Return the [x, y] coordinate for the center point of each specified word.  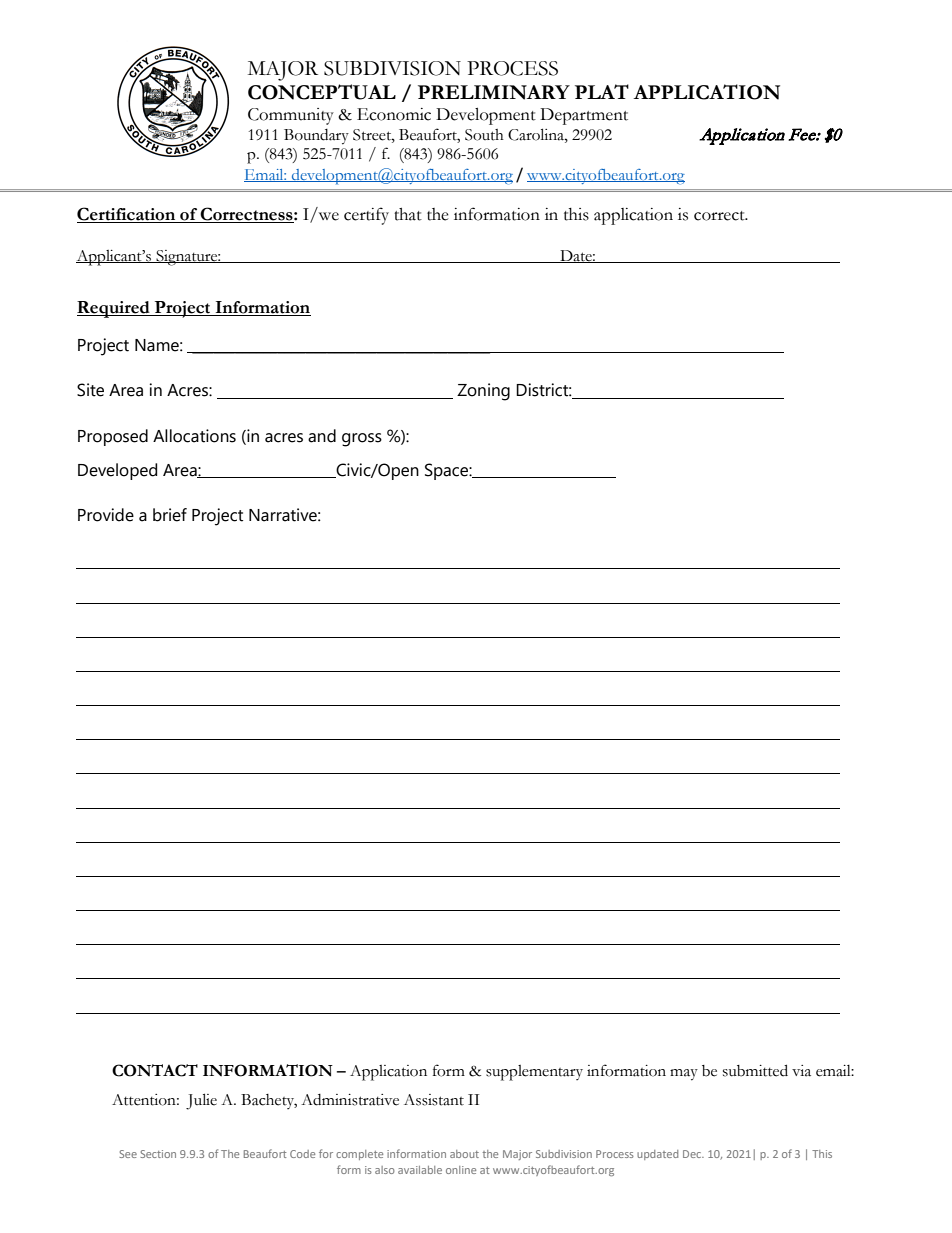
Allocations [194, 436]
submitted [755, 1070]
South [484, 135]
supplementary [534, 1073]
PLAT [602, 91]
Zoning [483, 392]
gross [362, 440]
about [464, 1154]
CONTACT [155, 1070]
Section [158, 1154]
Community [291, 116]
